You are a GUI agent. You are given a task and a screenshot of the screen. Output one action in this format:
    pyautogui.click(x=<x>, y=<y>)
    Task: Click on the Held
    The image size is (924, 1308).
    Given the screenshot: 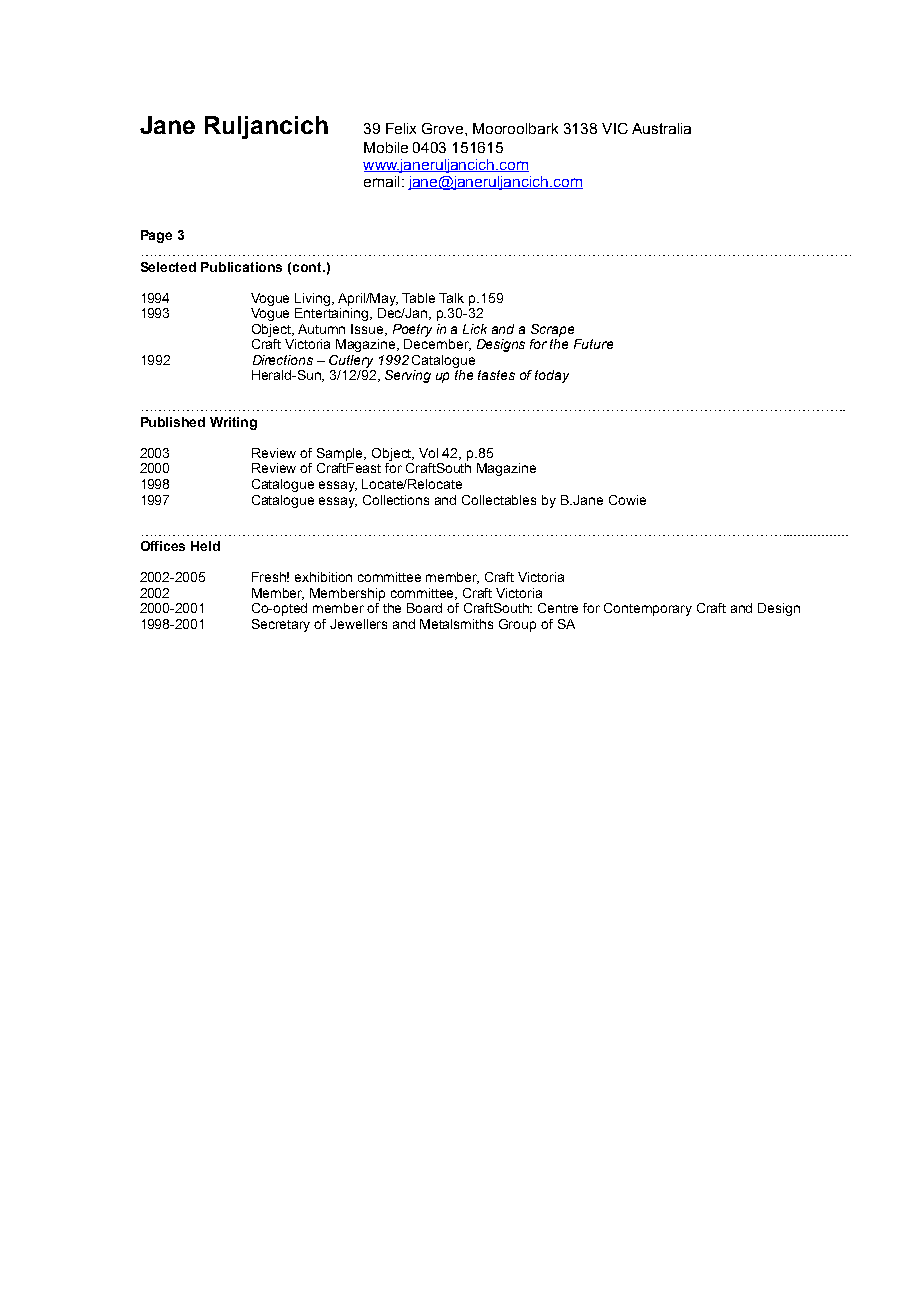 What is the action you would take?
    pyautogui.click(x=205, y=546)
